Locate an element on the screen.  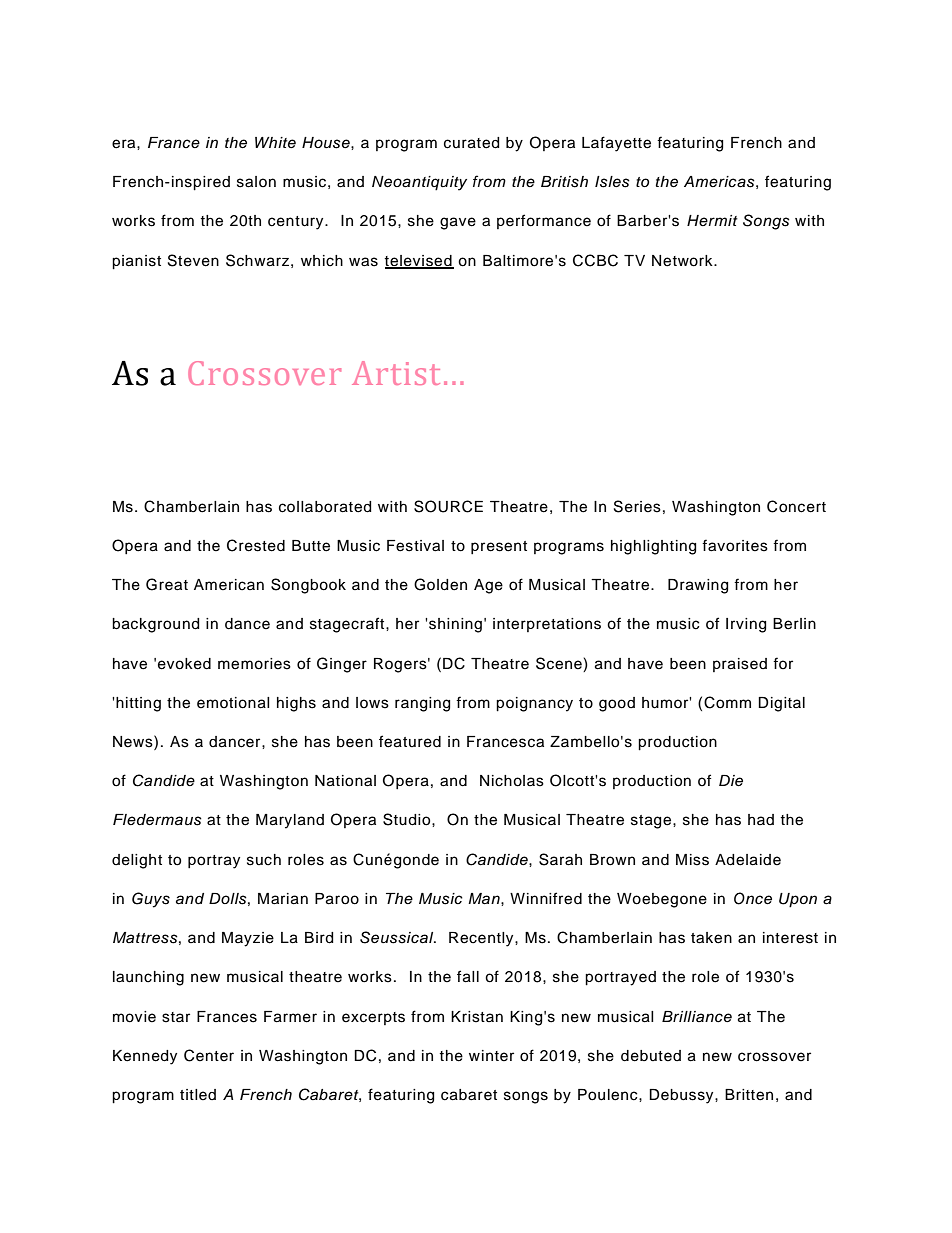
American is located at coordinates (229, 585).
